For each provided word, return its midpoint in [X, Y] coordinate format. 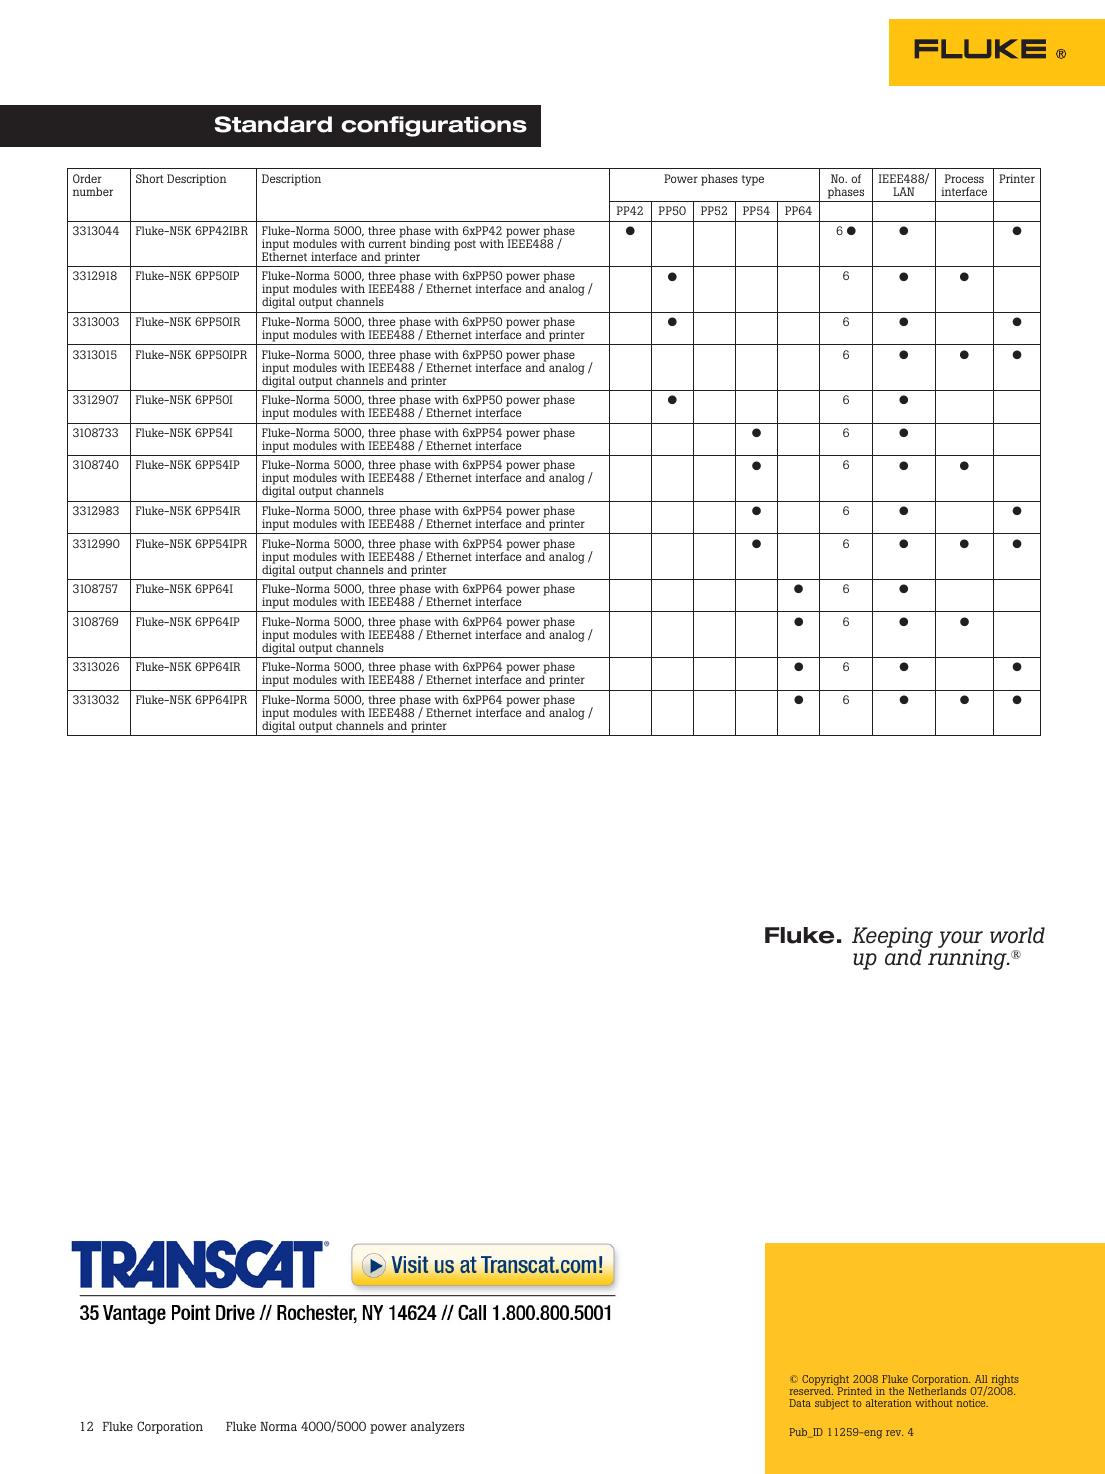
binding [430, 245]
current [387, 244]
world [1017, 935]
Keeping [892, 938]
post [465, 245]
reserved [811, 1390]
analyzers [437, 1428]
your [960, 940]
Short [150, 178]
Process [964, 178]
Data [800, 1403]
